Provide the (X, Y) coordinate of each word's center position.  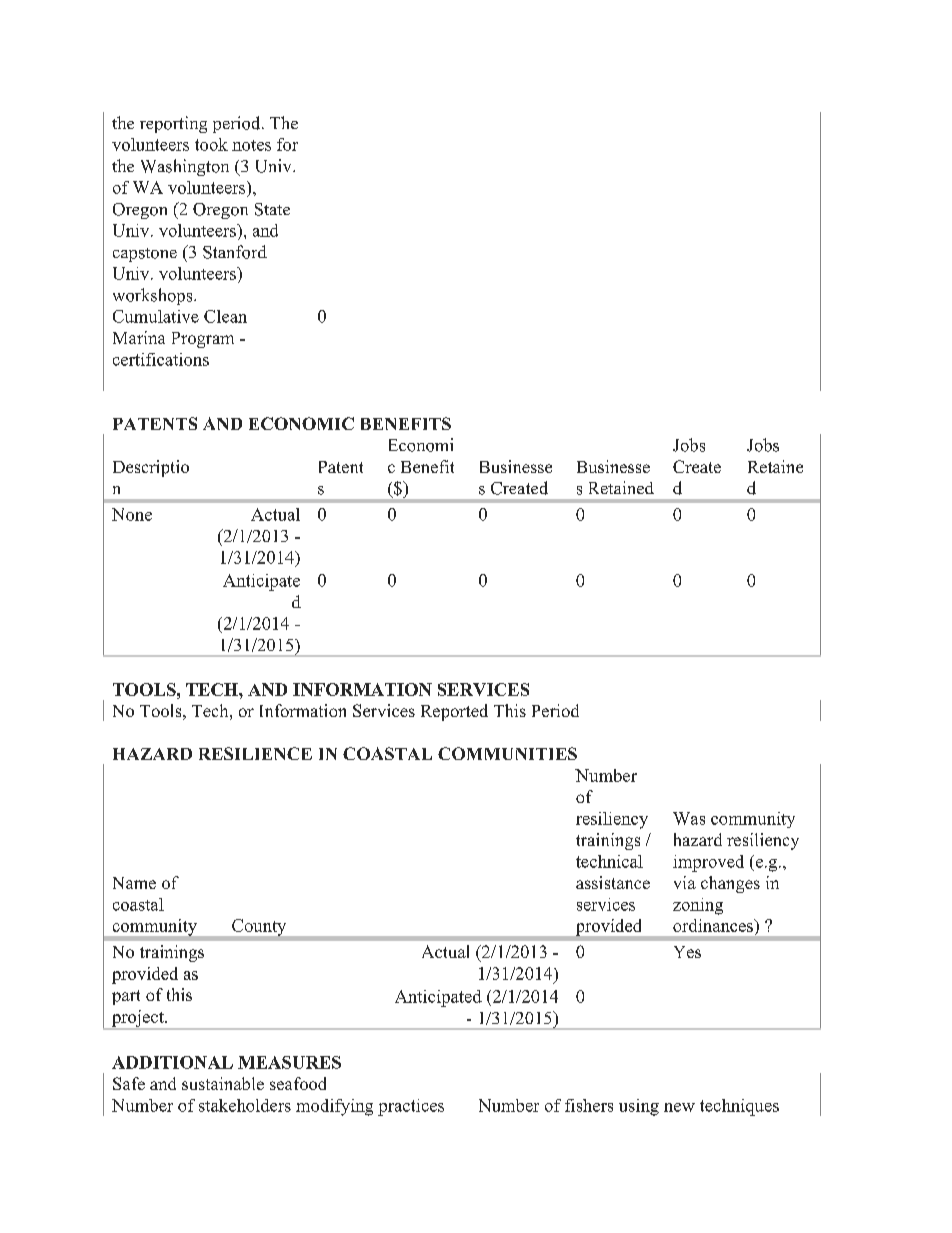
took (211, 144)
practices (411, 1107)
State (272, 209)
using (639, 1107)
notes (251, 145)
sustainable (223, 1083)
